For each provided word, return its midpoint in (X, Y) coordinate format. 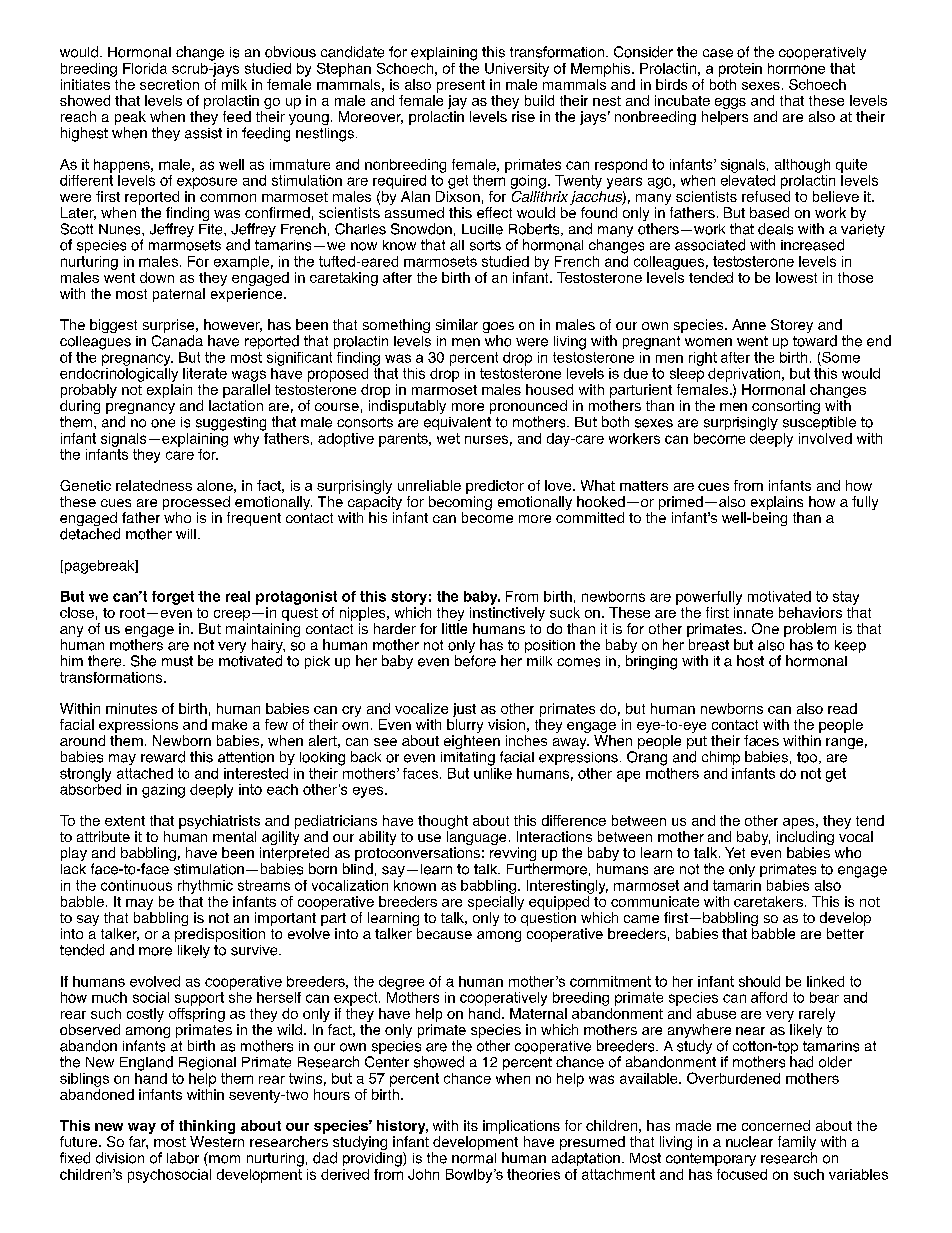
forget (173, 598)
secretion (169, 84)
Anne (749, 324)
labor (183, 1158)
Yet (735, 852)
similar (457, 324)
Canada (177, 341)
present (461, 86)
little (454, 628)
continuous (136, 885)
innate (753, 612)
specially (496, 903)
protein (740, 70)
